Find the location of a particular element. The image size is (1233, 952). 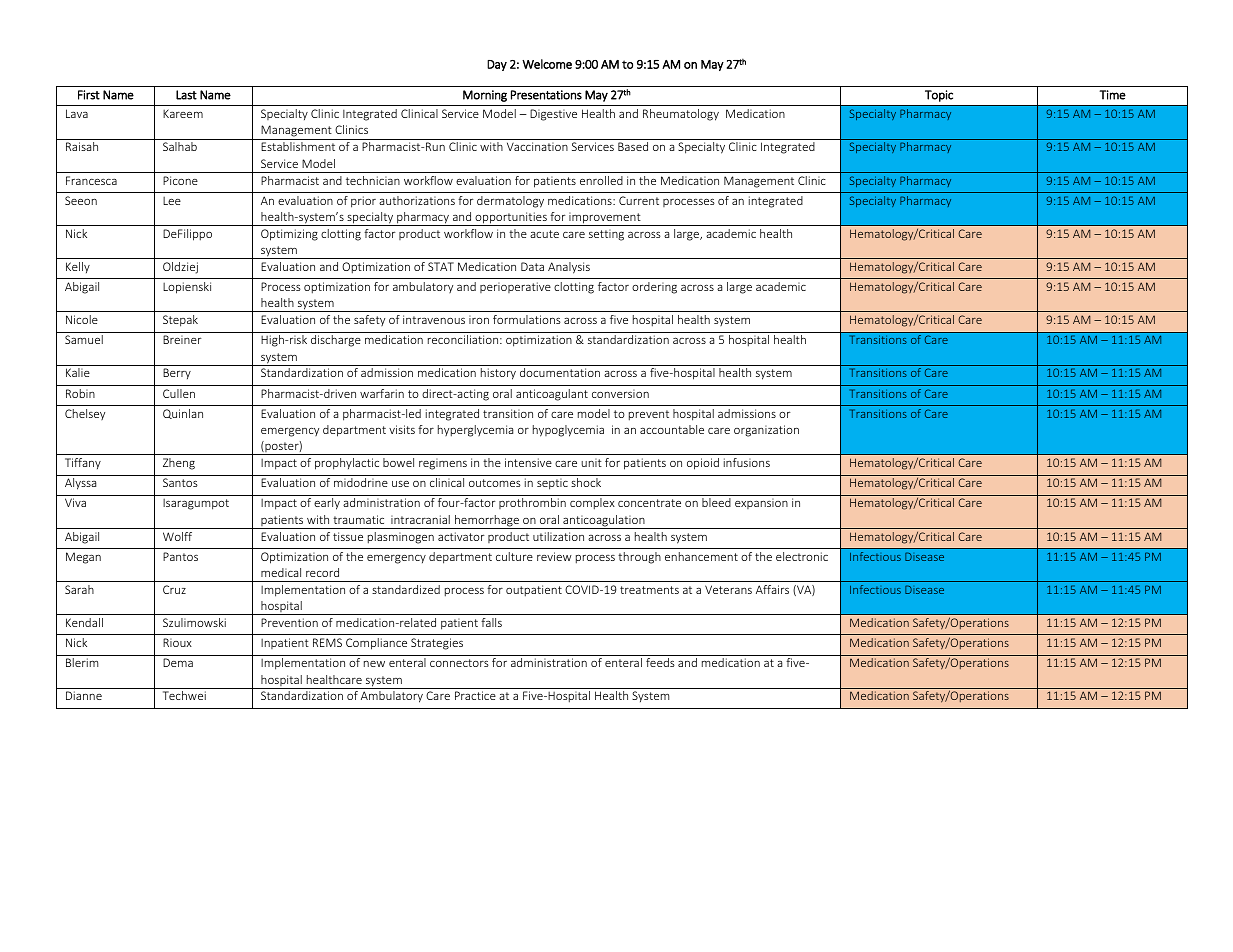

review is located at coordinates (554, 556).
